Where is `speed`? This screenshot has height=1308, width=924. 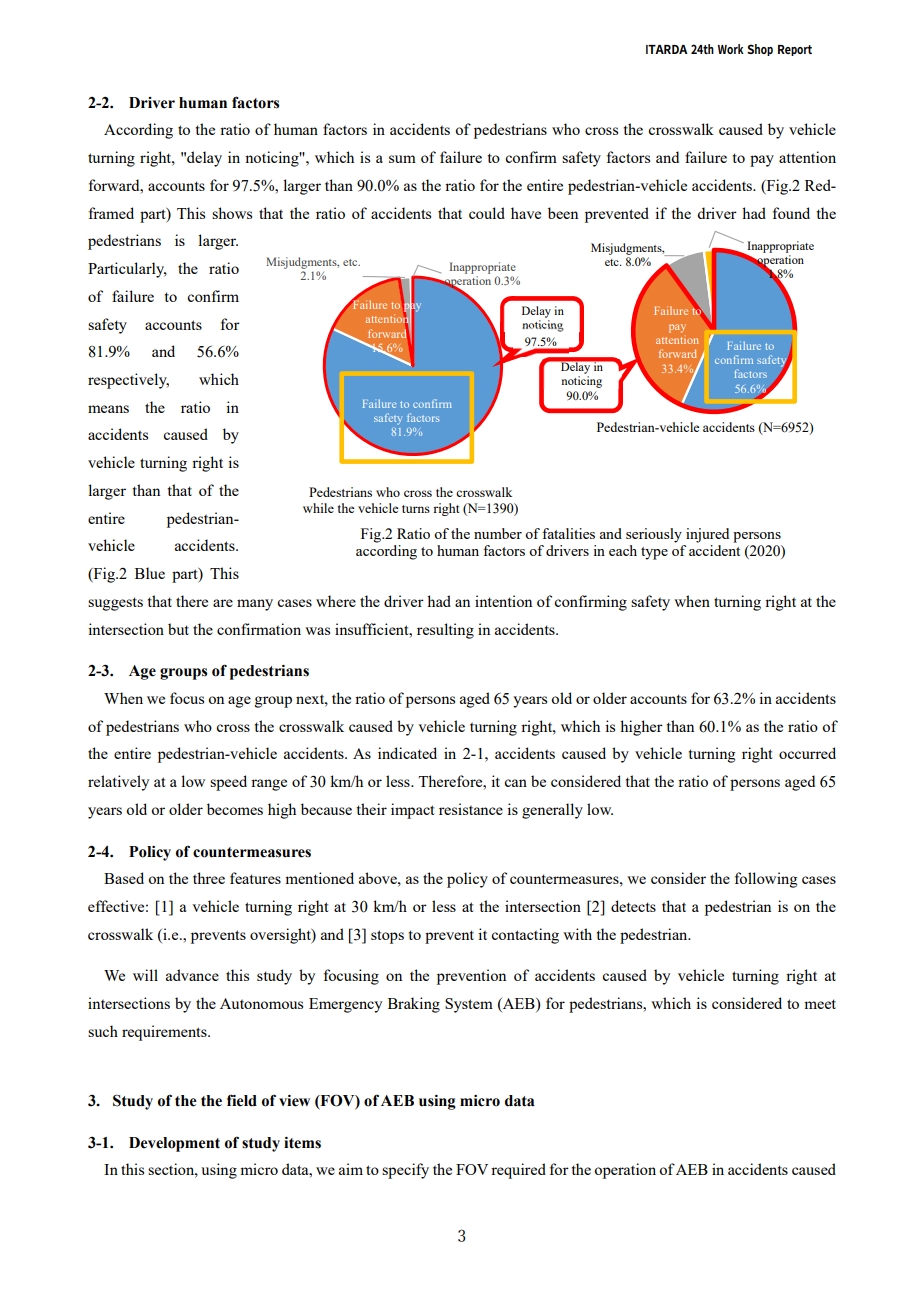
speed is located at coordinates (228, 783).
